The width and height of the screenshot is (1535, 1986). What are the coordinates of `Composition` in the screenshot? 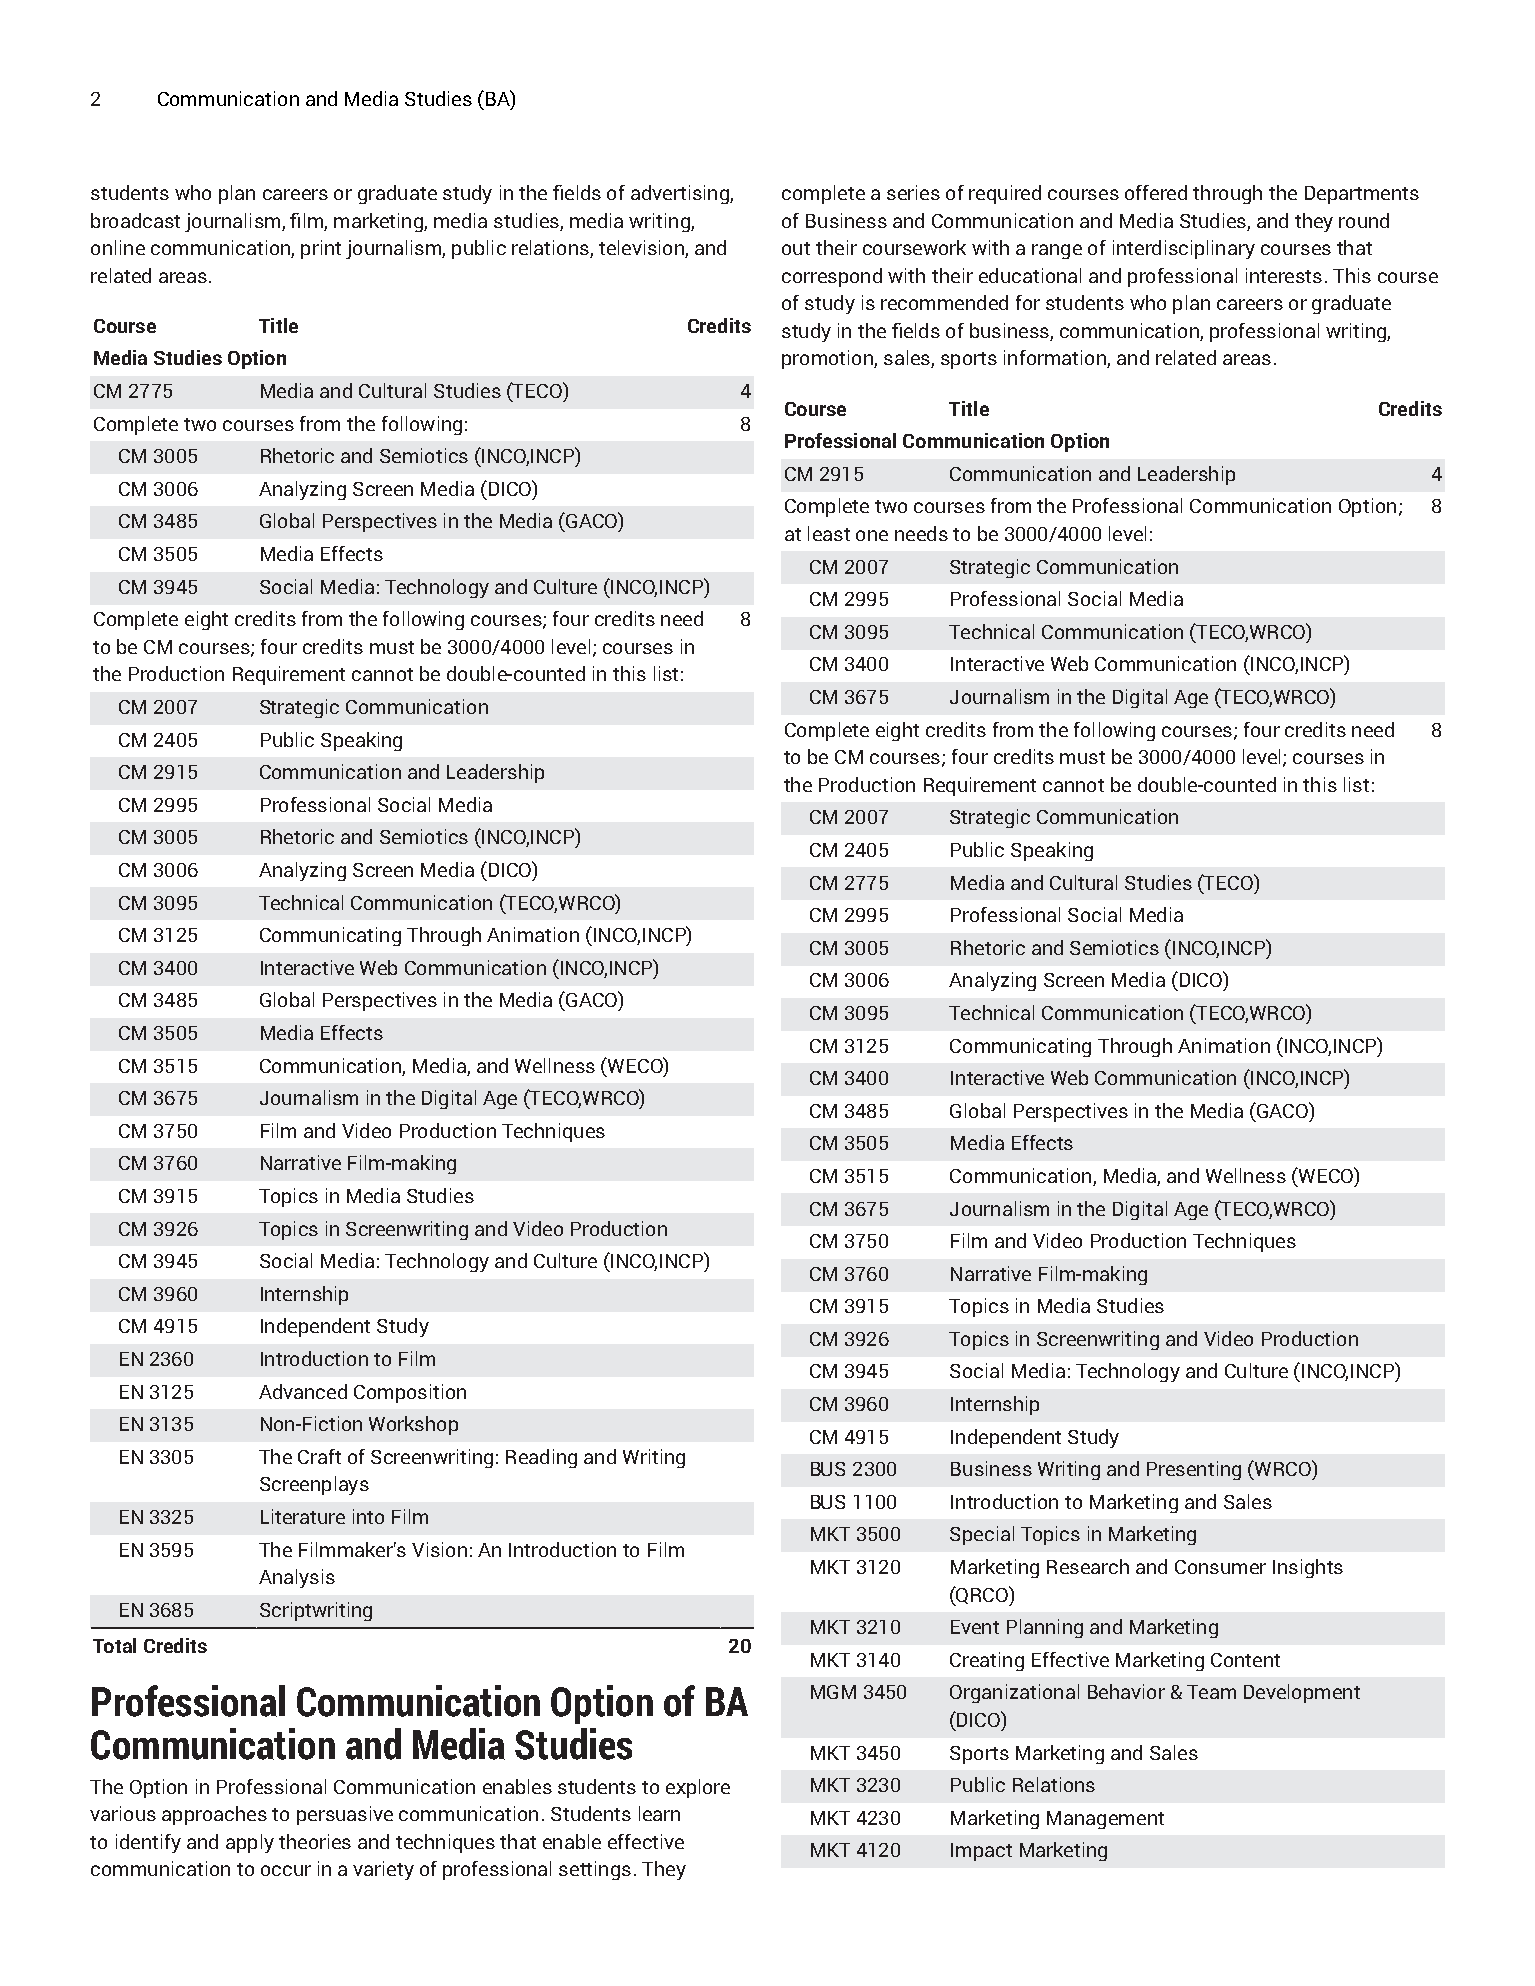 It's located at (410, 1393).
